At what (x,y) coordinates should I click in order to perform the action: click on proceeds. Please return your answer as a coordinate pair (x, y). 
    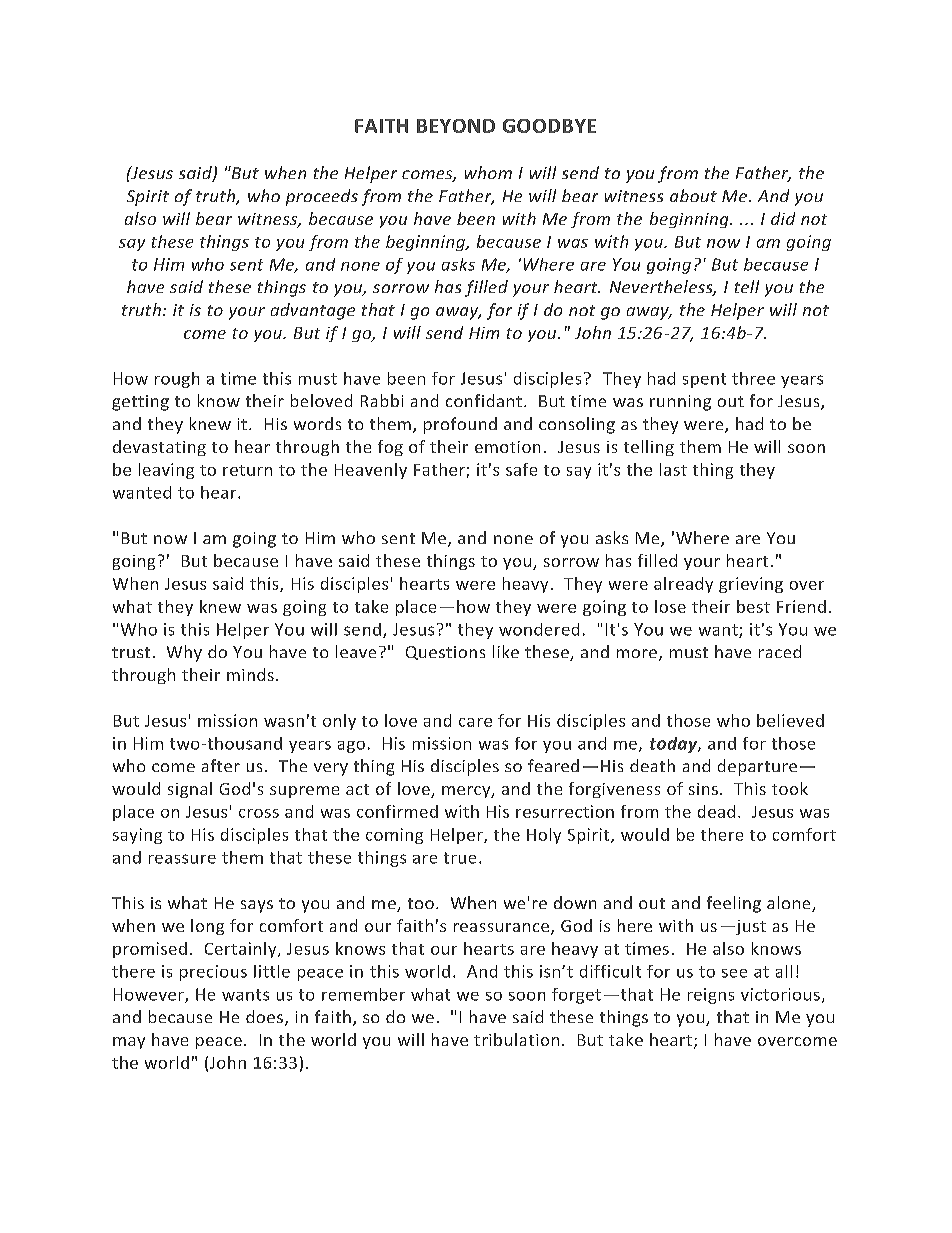
    Looking at the image, I should click on (322, 197).
